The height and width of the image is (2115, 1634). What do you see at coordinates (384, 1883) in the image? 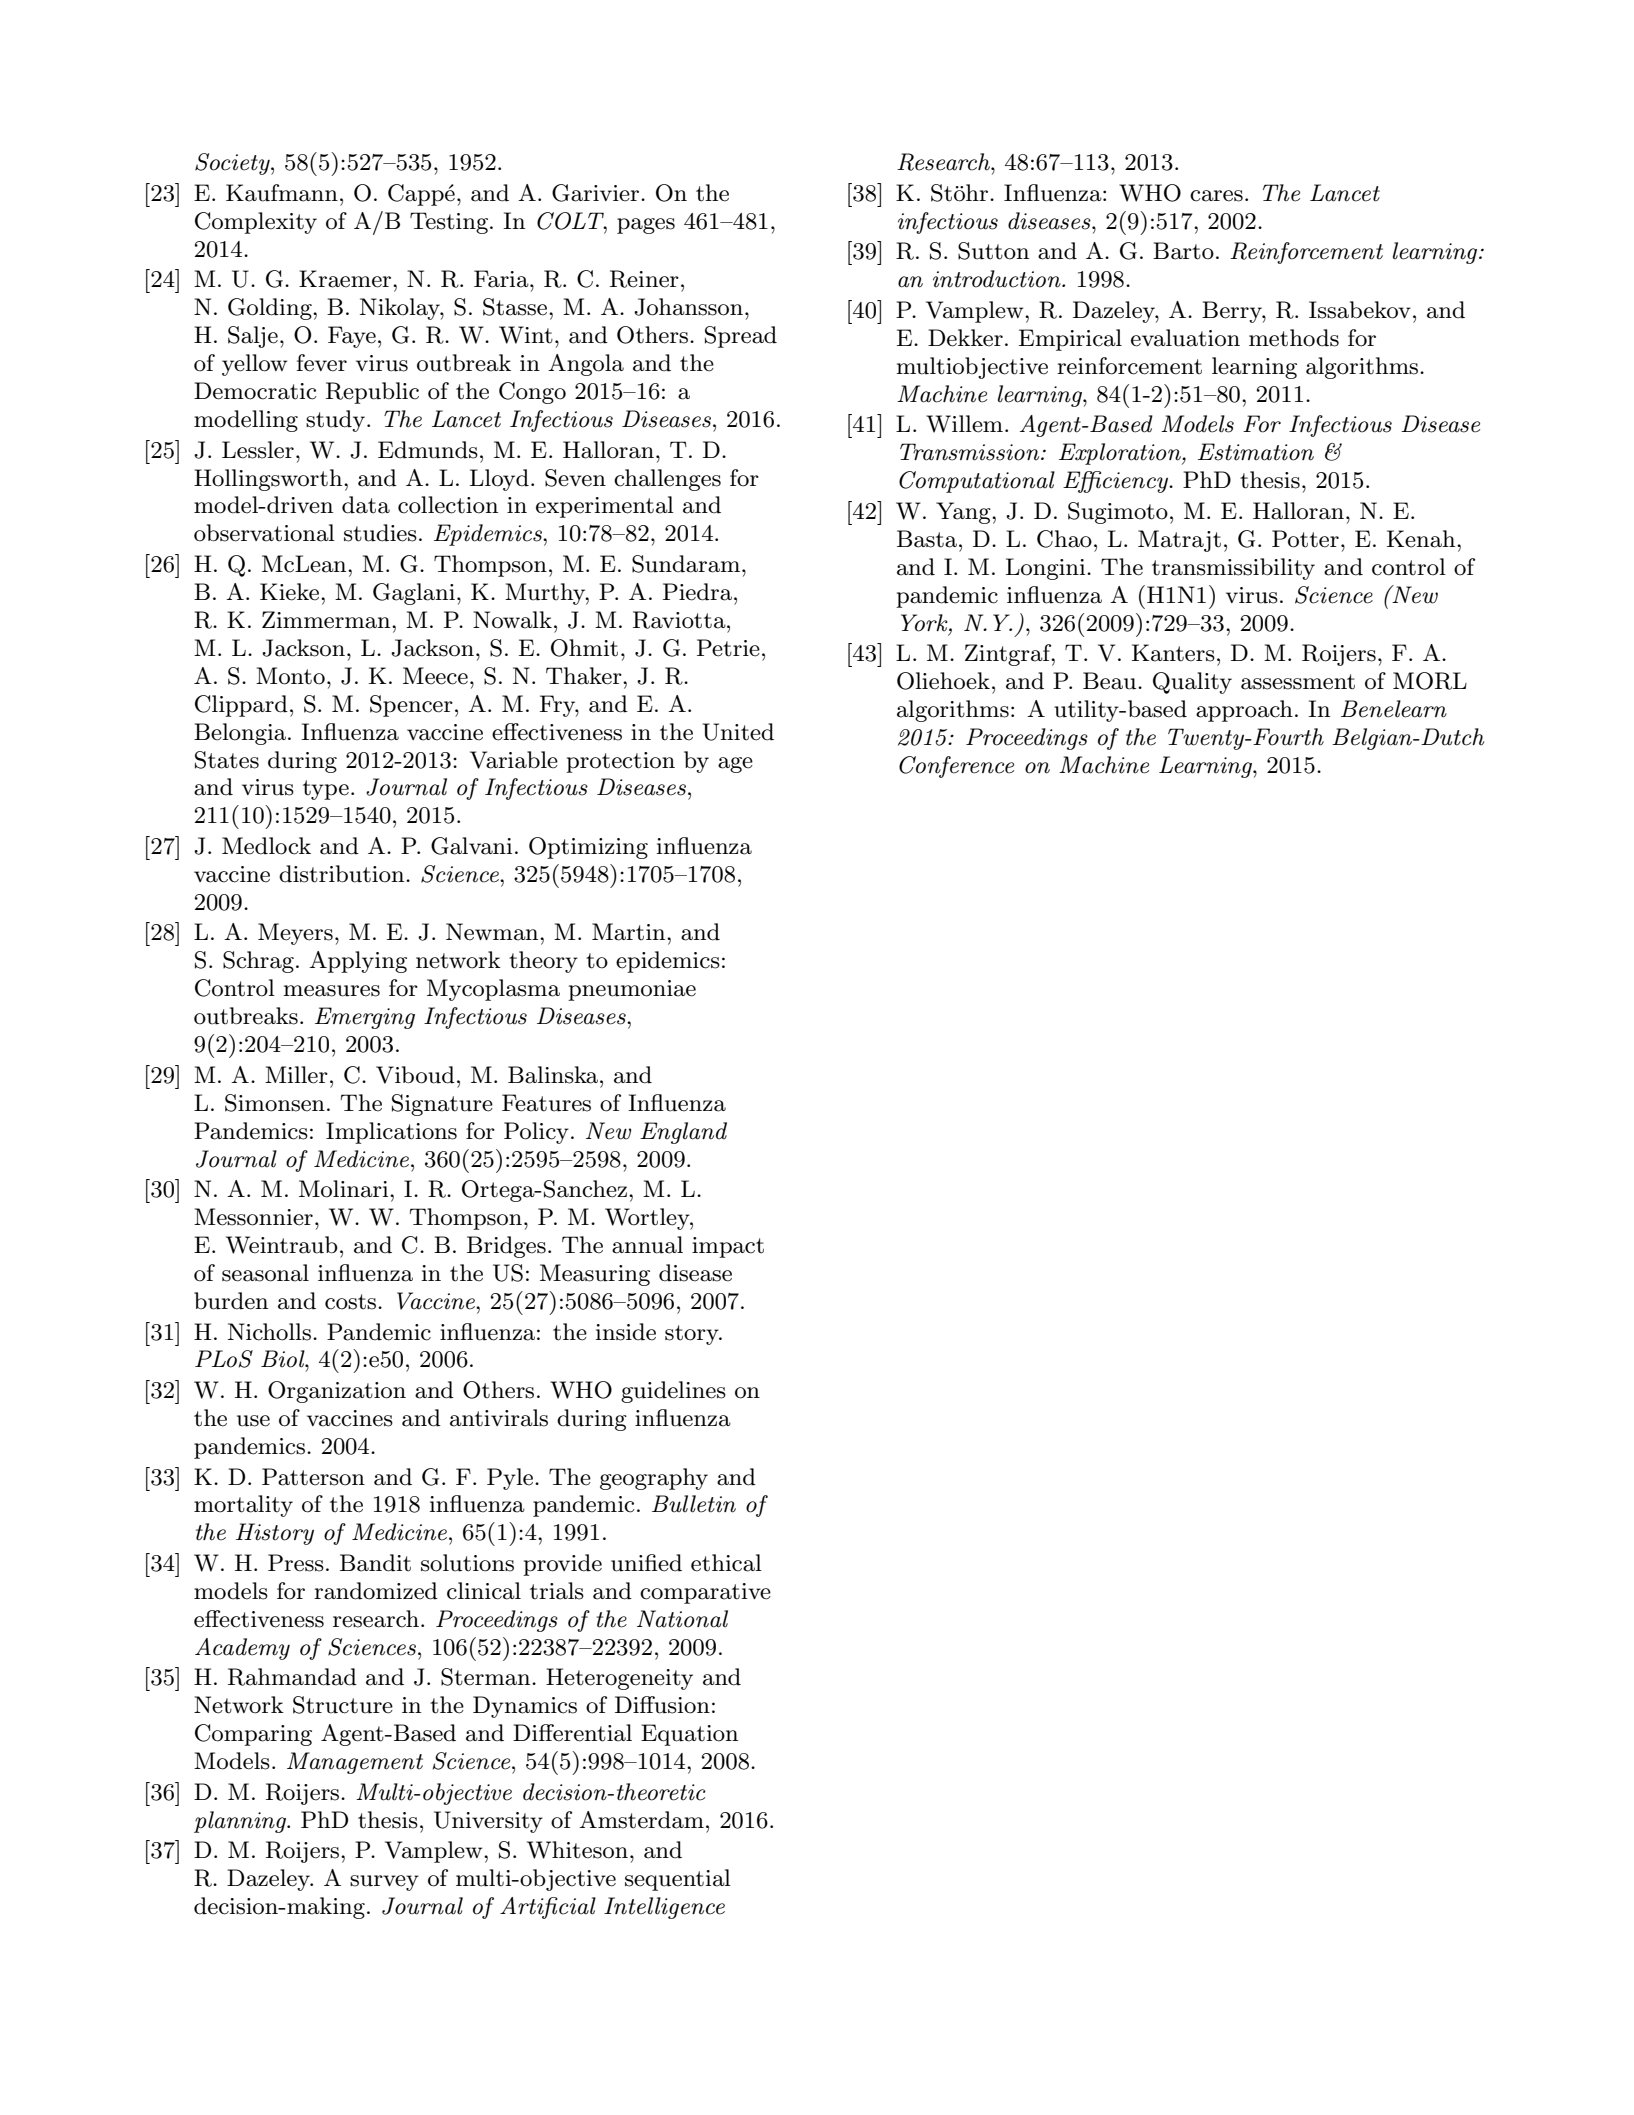
I see `survey` at bounding box center [384, 1883].
